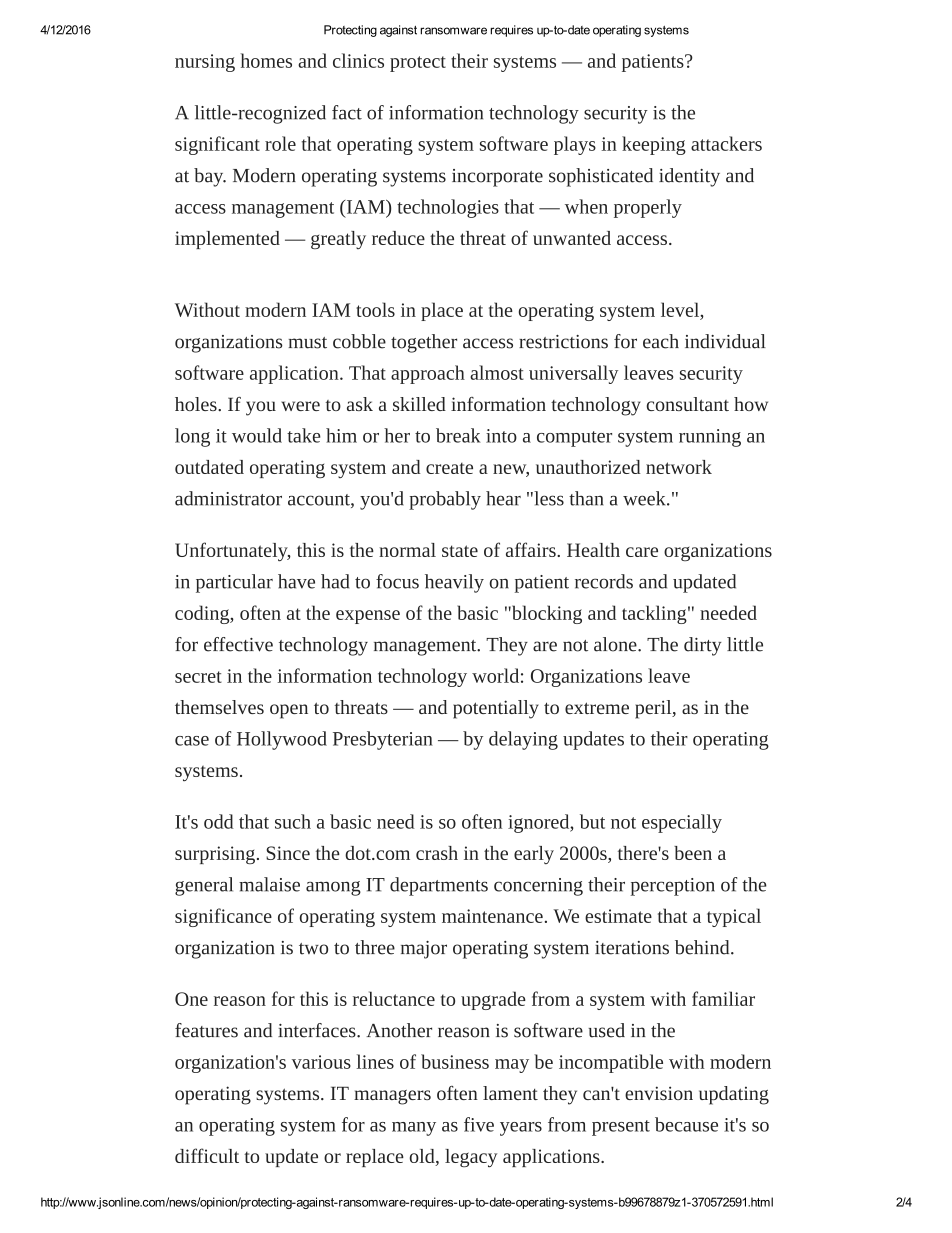 The width and height of the document is (952, 1233). I want to click on heavily, so click(454, 583).
